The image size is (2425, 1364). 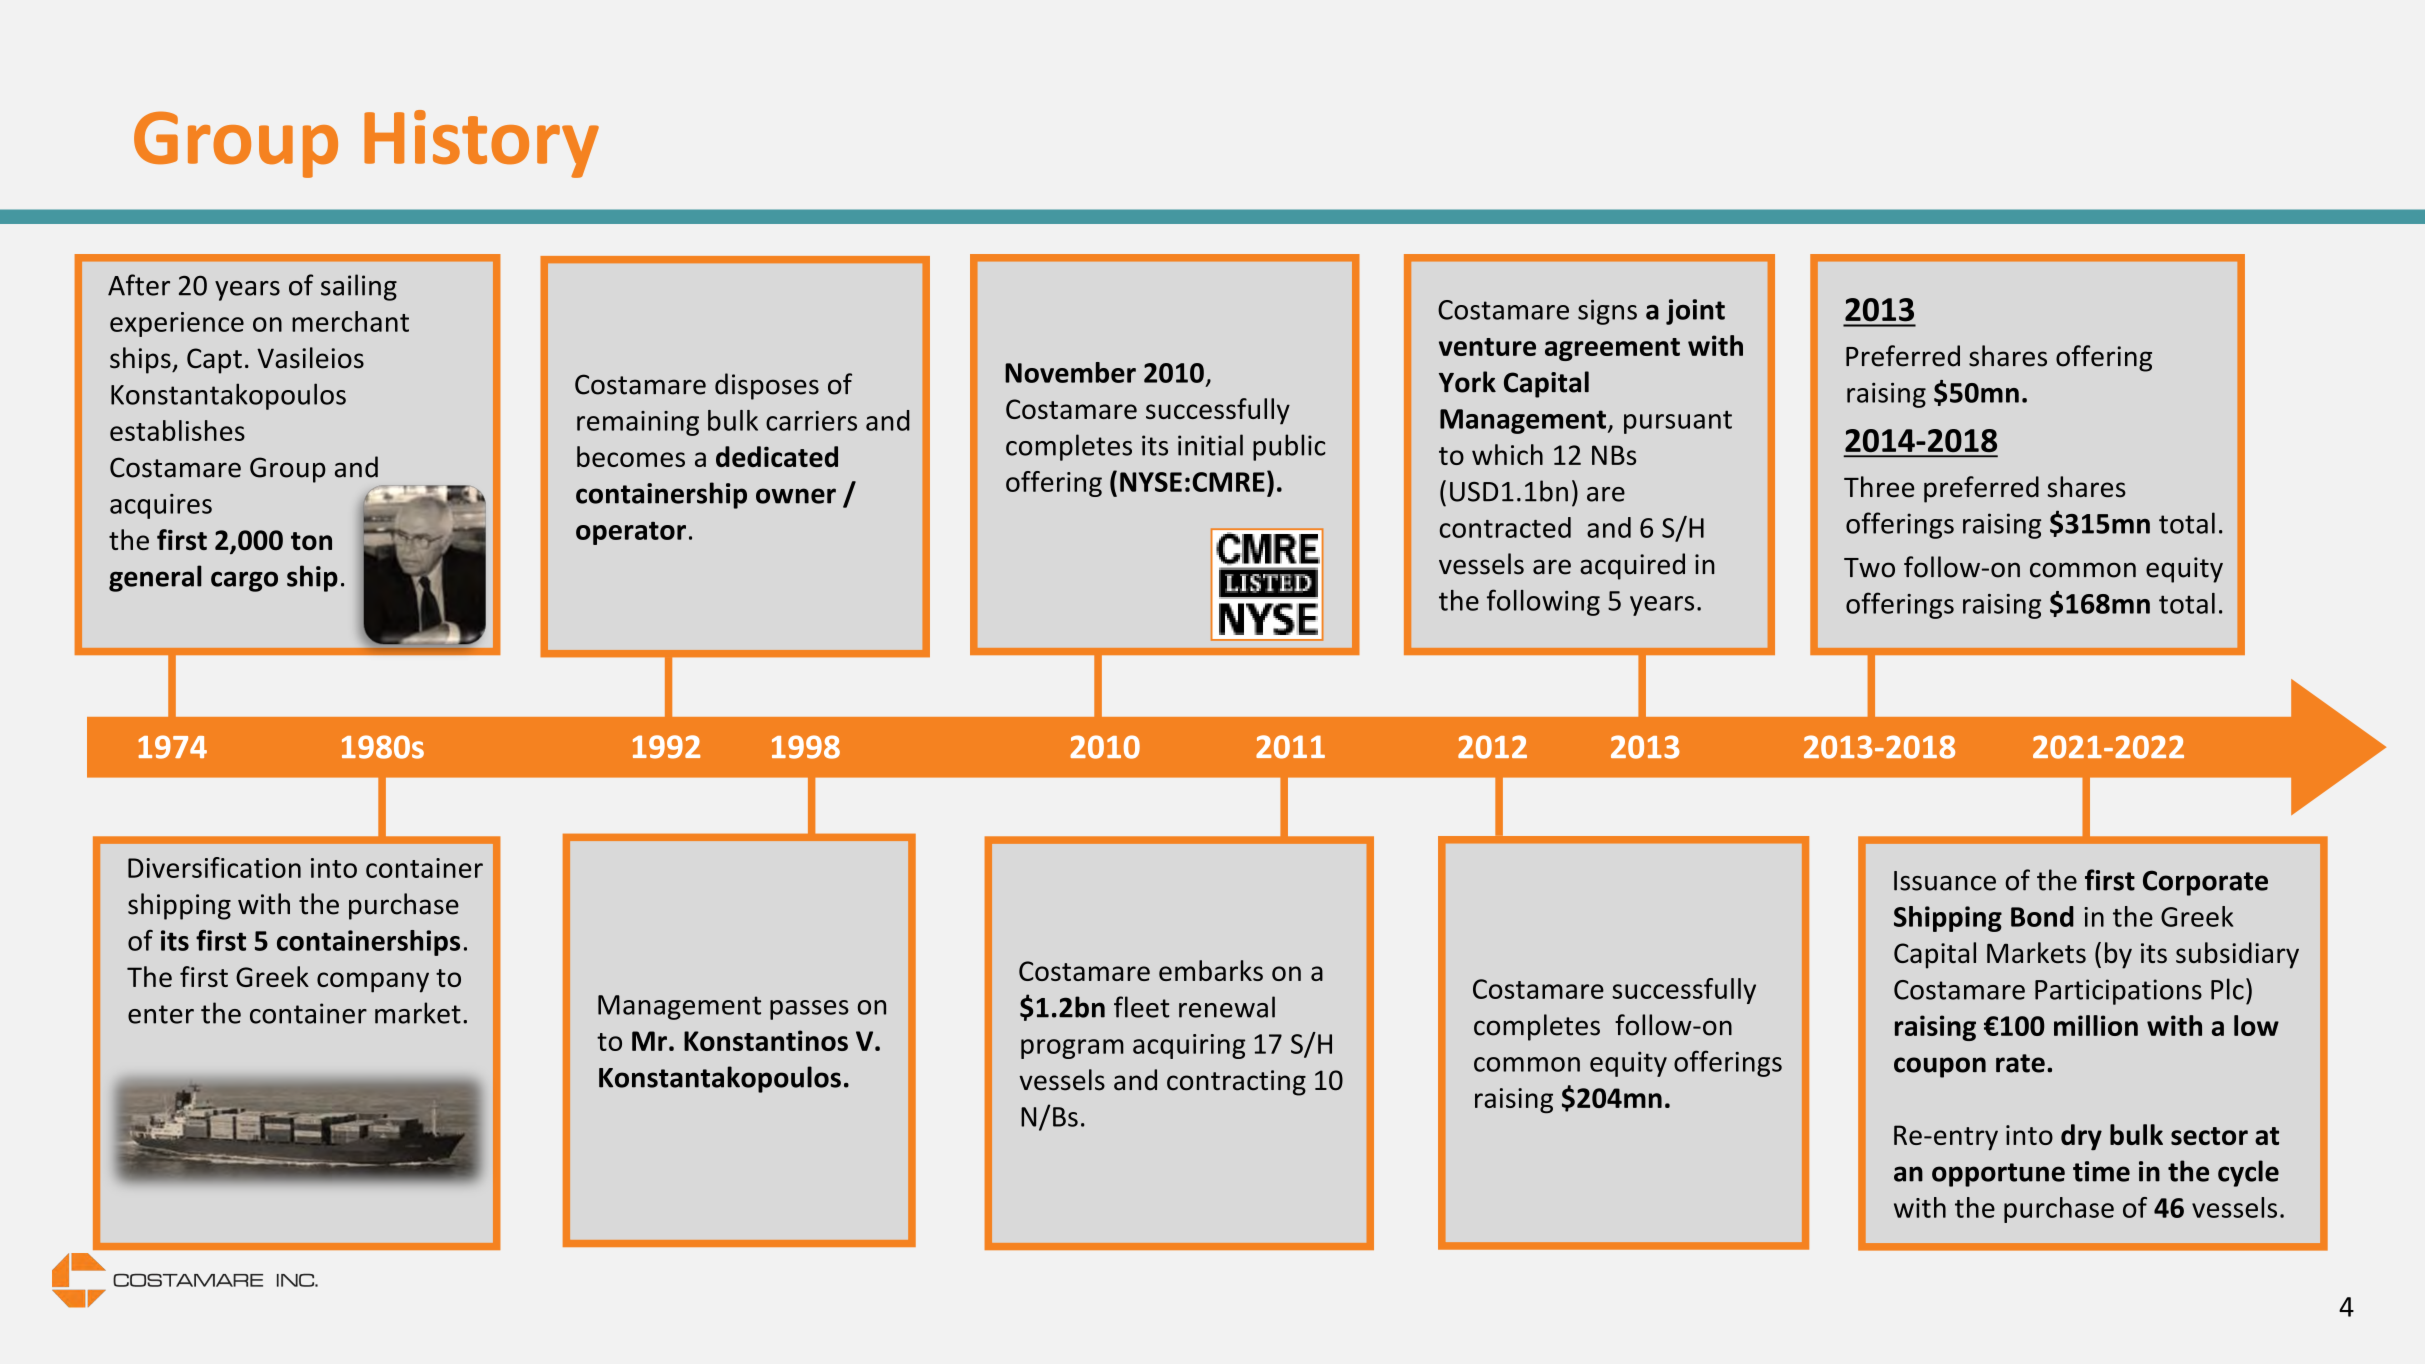 I want to click on Two, so click(x=1869, y=568).
